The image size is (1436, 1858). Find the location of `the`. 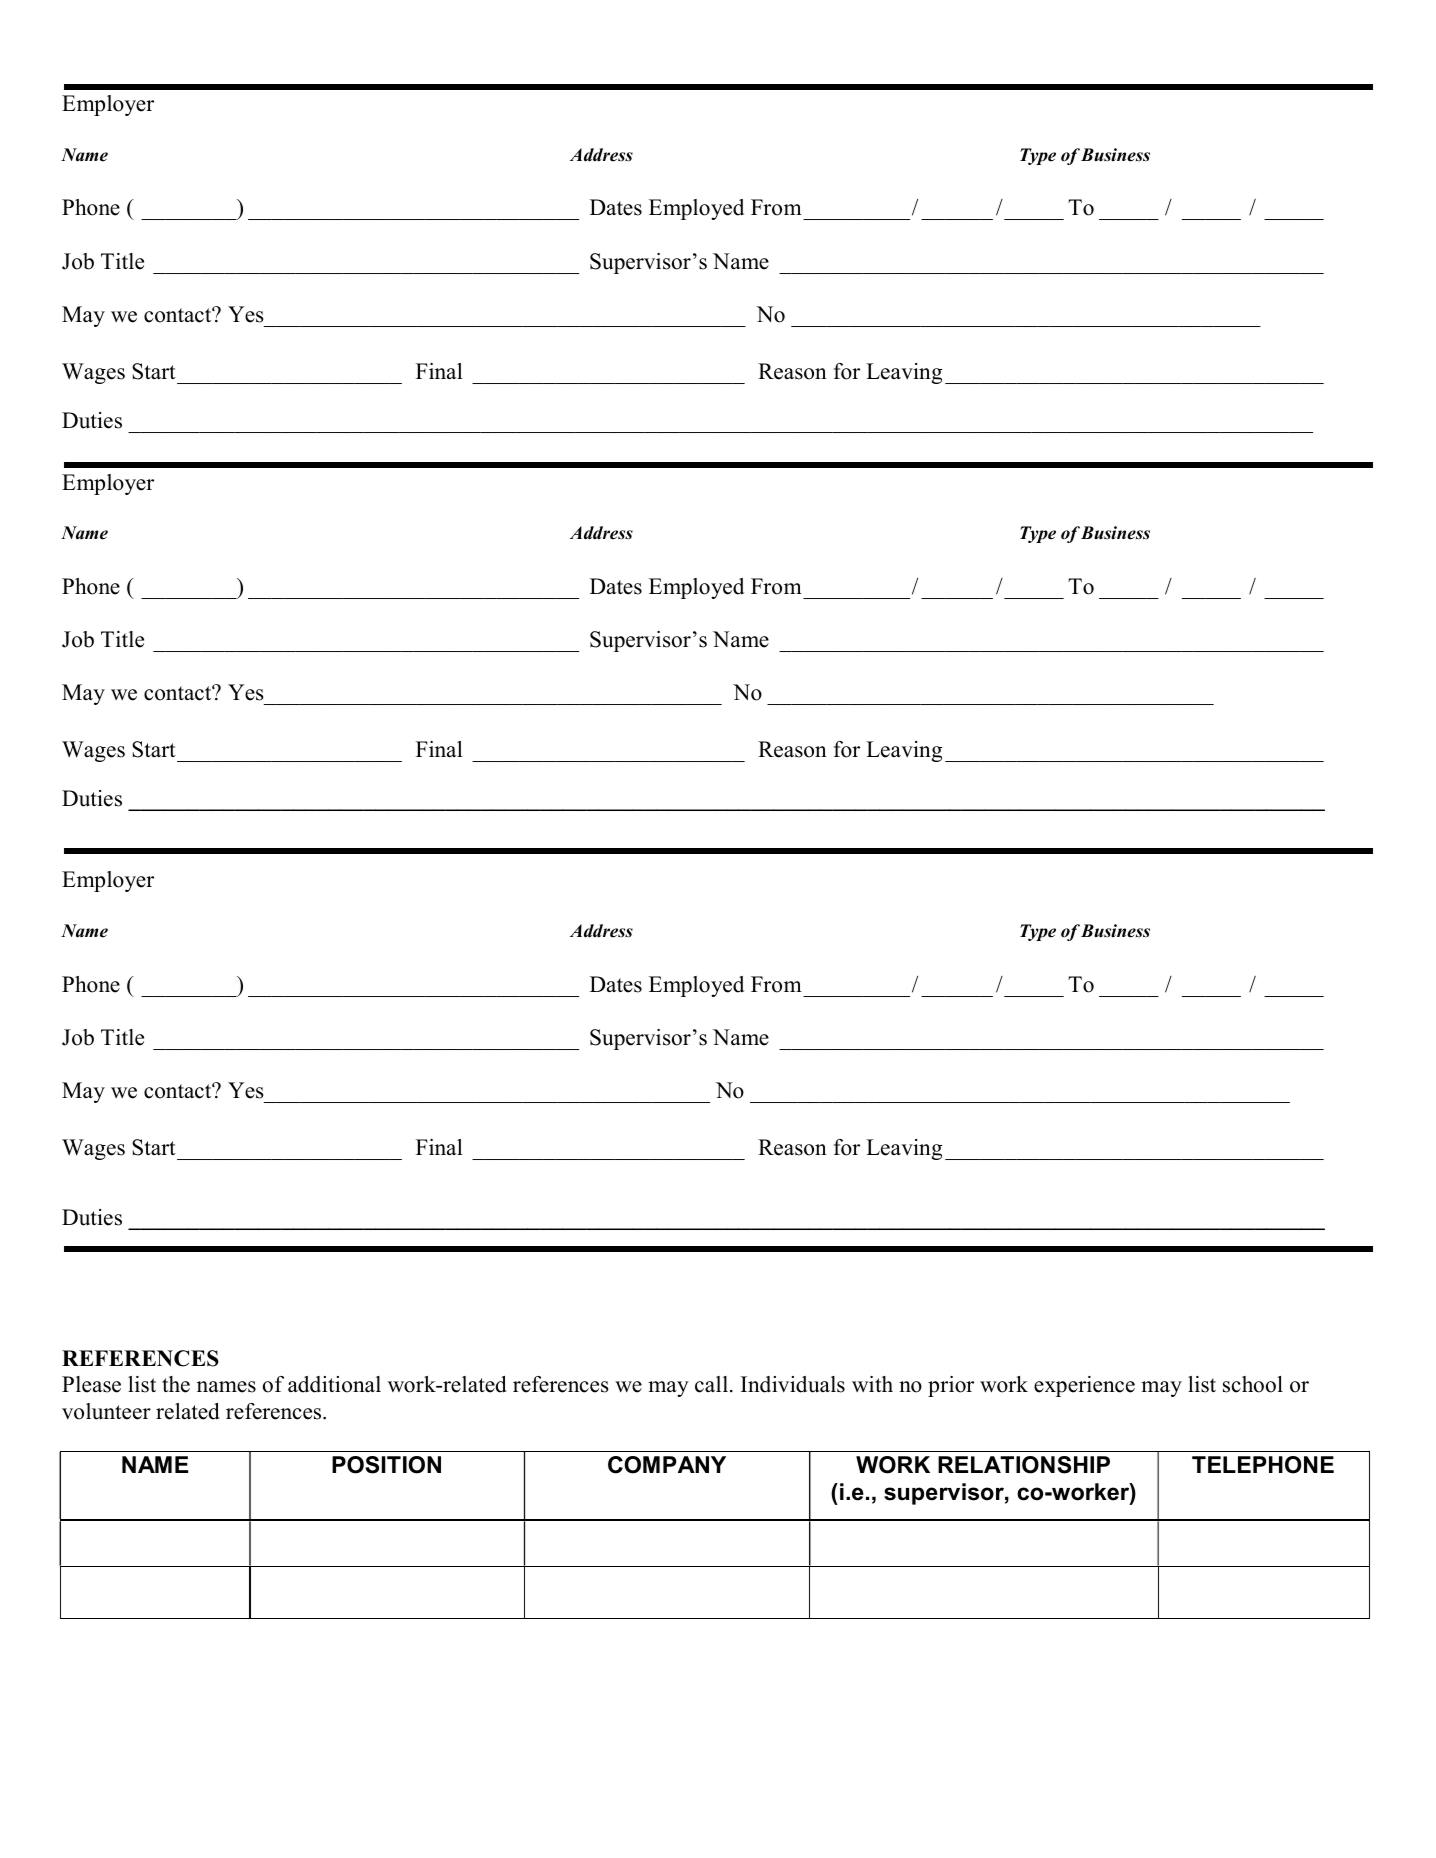

the is located at coordinates (176, 1384).
